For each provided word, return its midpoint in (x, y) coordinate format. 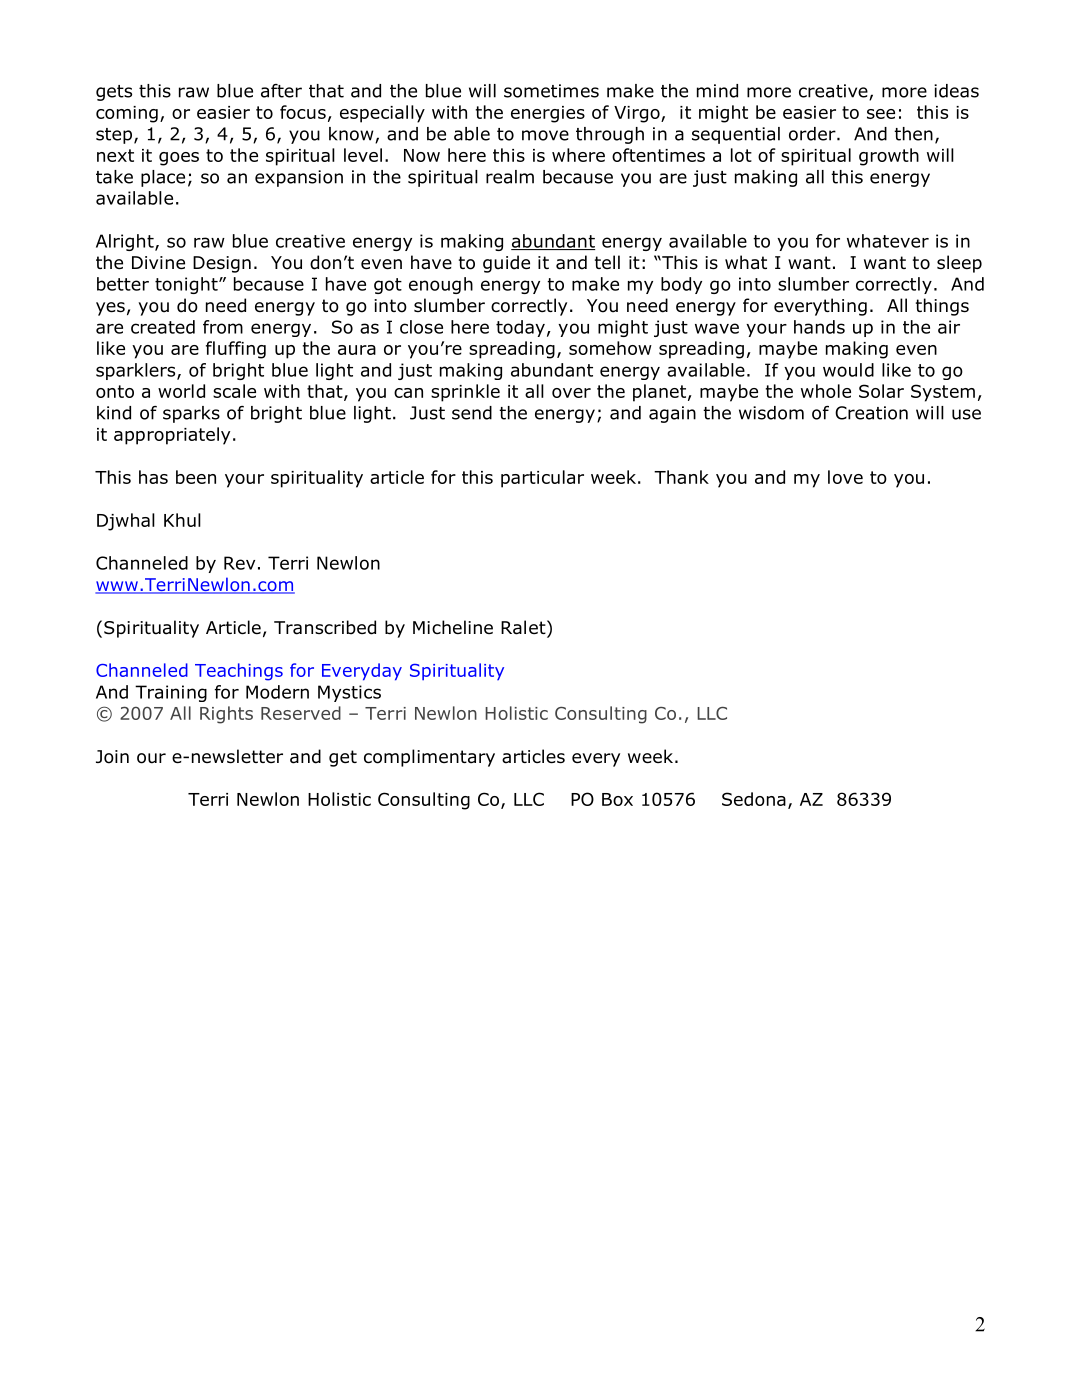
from (223, 327)
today (520, 328)
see (881, 114)
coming (127, 114)
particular (542, 479)
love (845, 477)
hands (819, 327)
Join (112, 757)
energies (548, 114)
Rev (239, 563)
